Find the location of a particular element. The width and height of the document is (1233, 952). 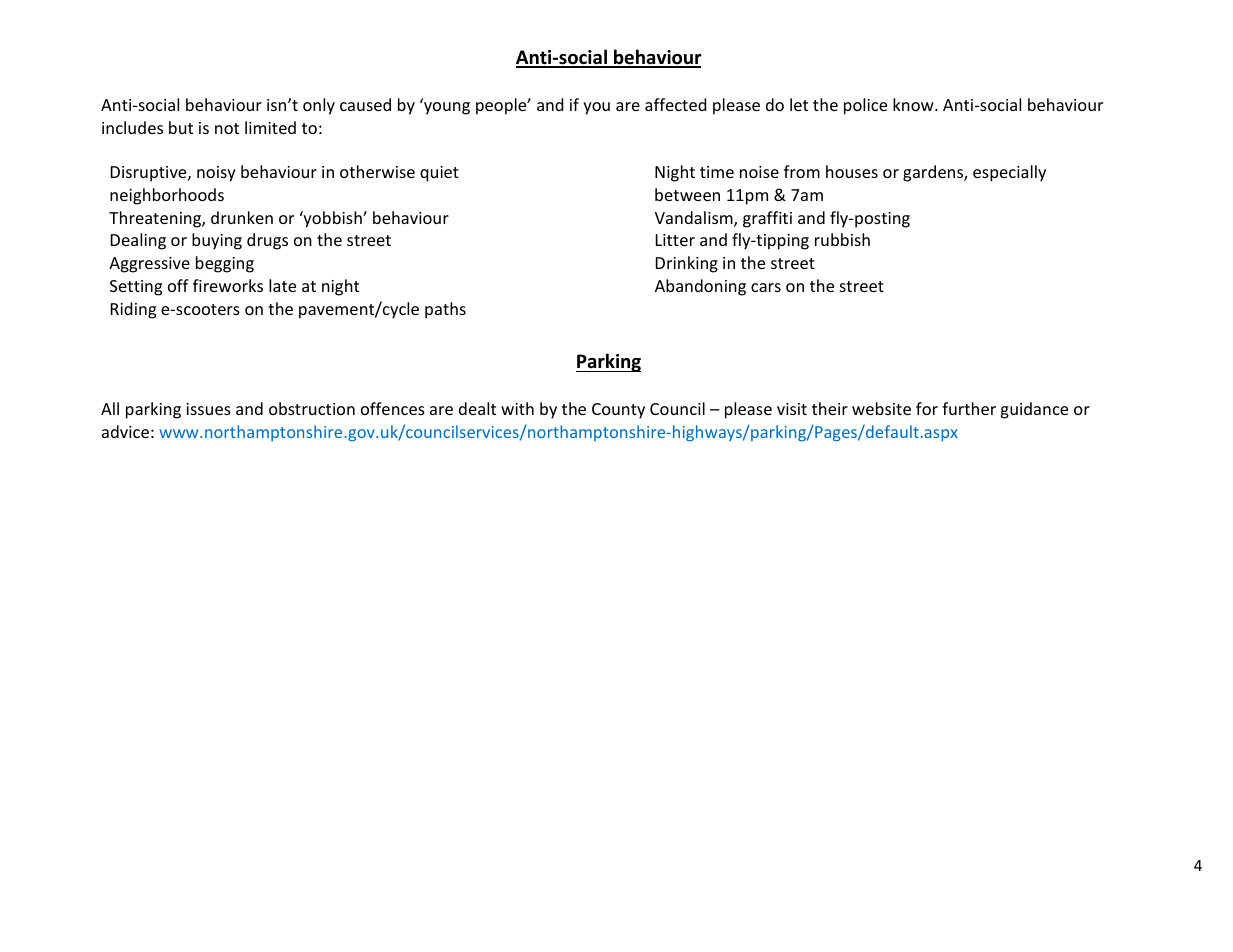

rubbish is located at coordinates (842, 239).
